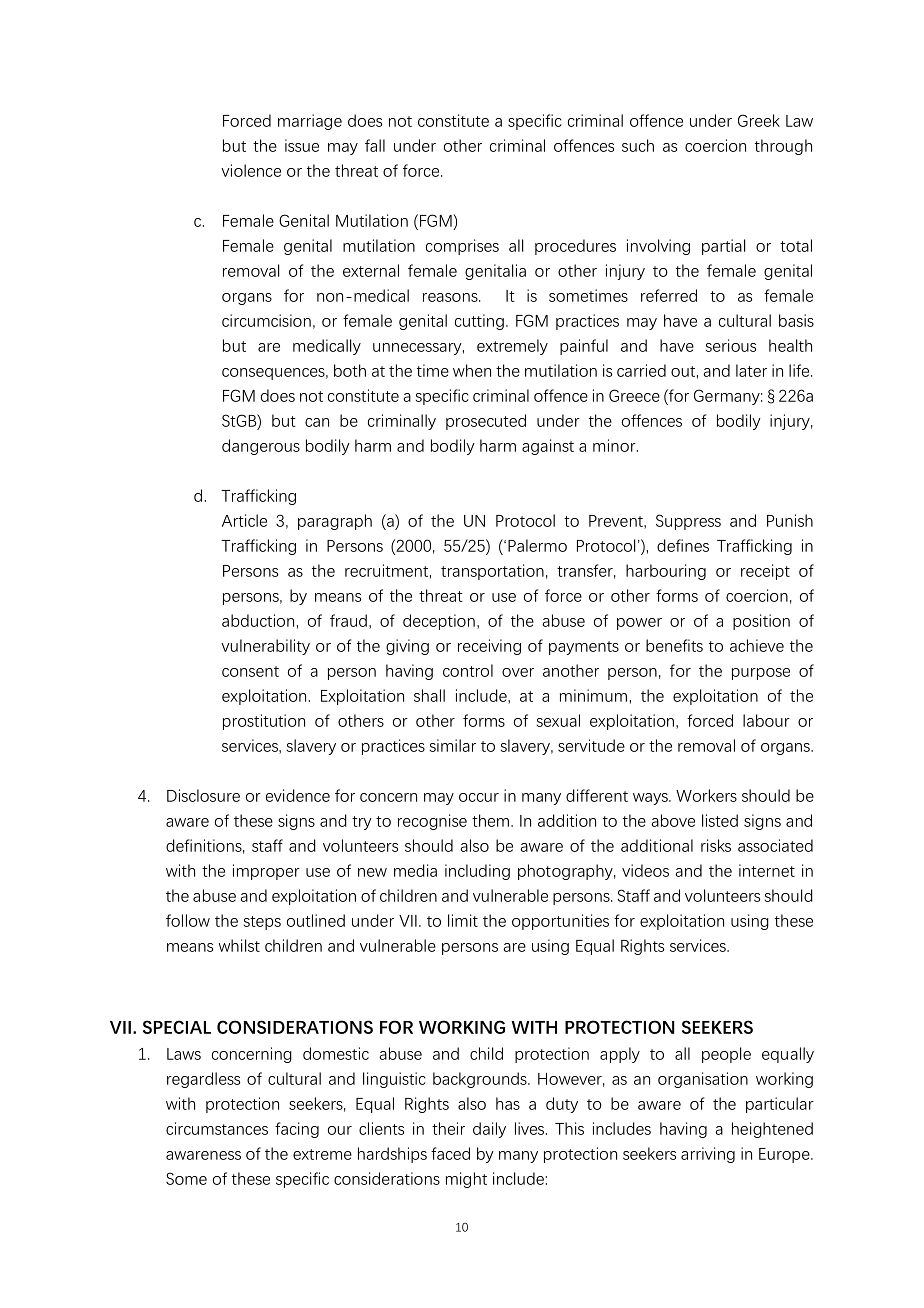 The image size is (924, 1308). Describe the element at coordinates (759, 120) in the image. I see `Greek` at that location.
